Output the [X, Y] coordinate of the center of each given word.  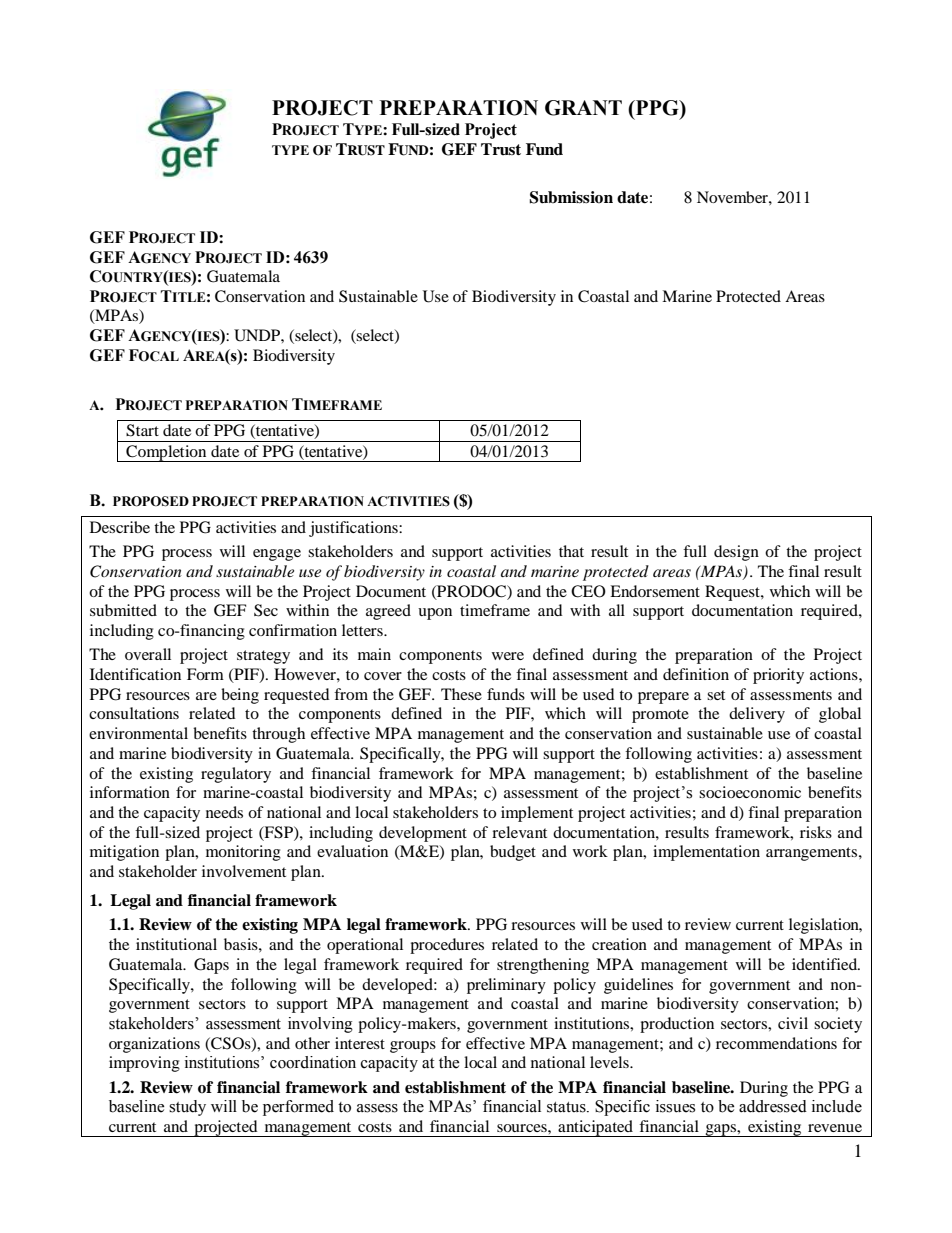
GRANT [583, 108]
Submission [571, 197]
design [736, 553]
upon [435, 614]
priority [778, 676]
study [187, 1108]
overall [148, 654]
